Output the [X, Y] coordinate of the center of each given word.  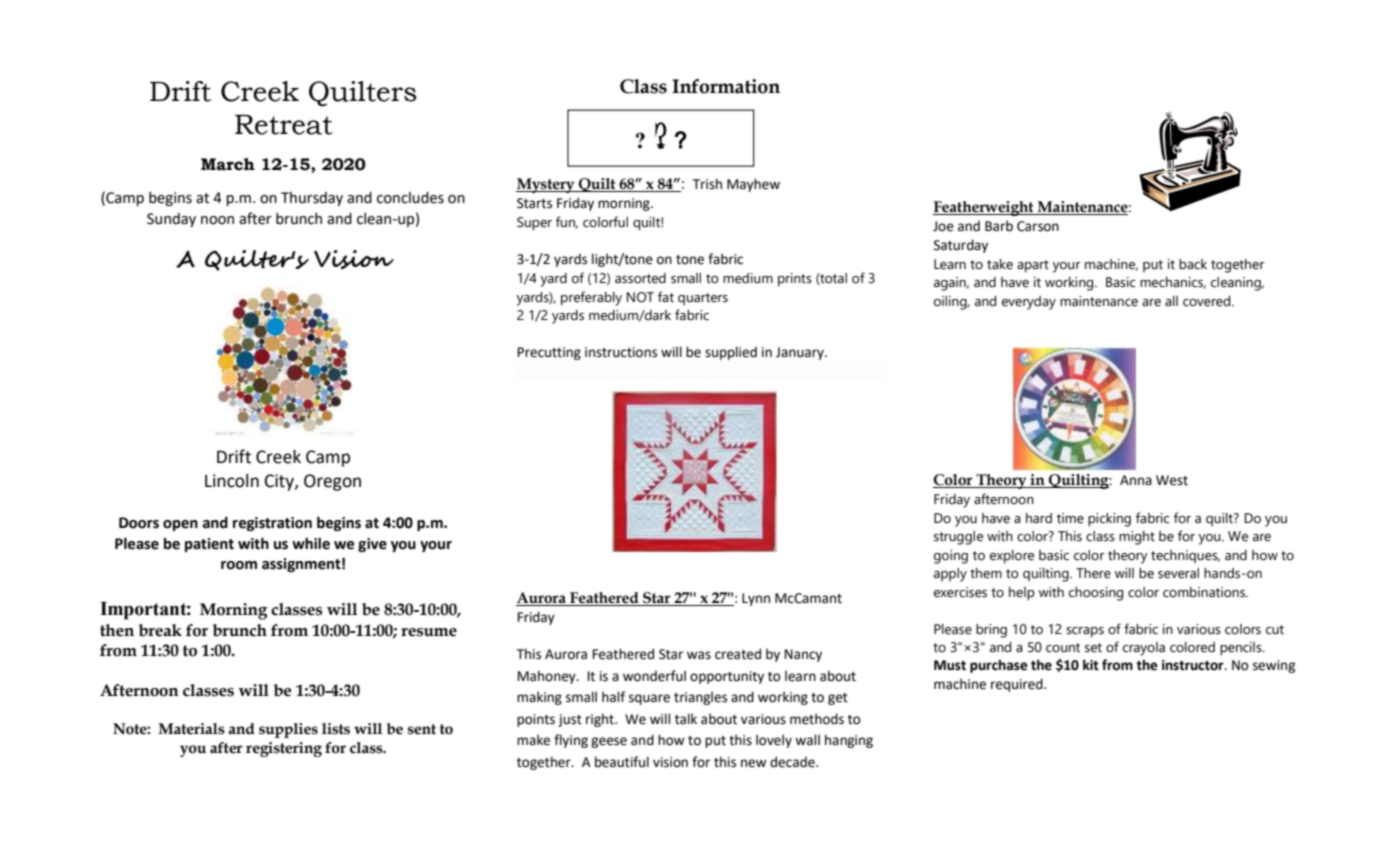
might [1137, 538]
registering [284, 749]
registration [272, 524]
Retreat [284, 125]
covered [1208, 301]
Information [726, 86]
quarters [703, 299]
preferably [591, 298]
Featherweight [984, 208]
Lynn [756, 599]
